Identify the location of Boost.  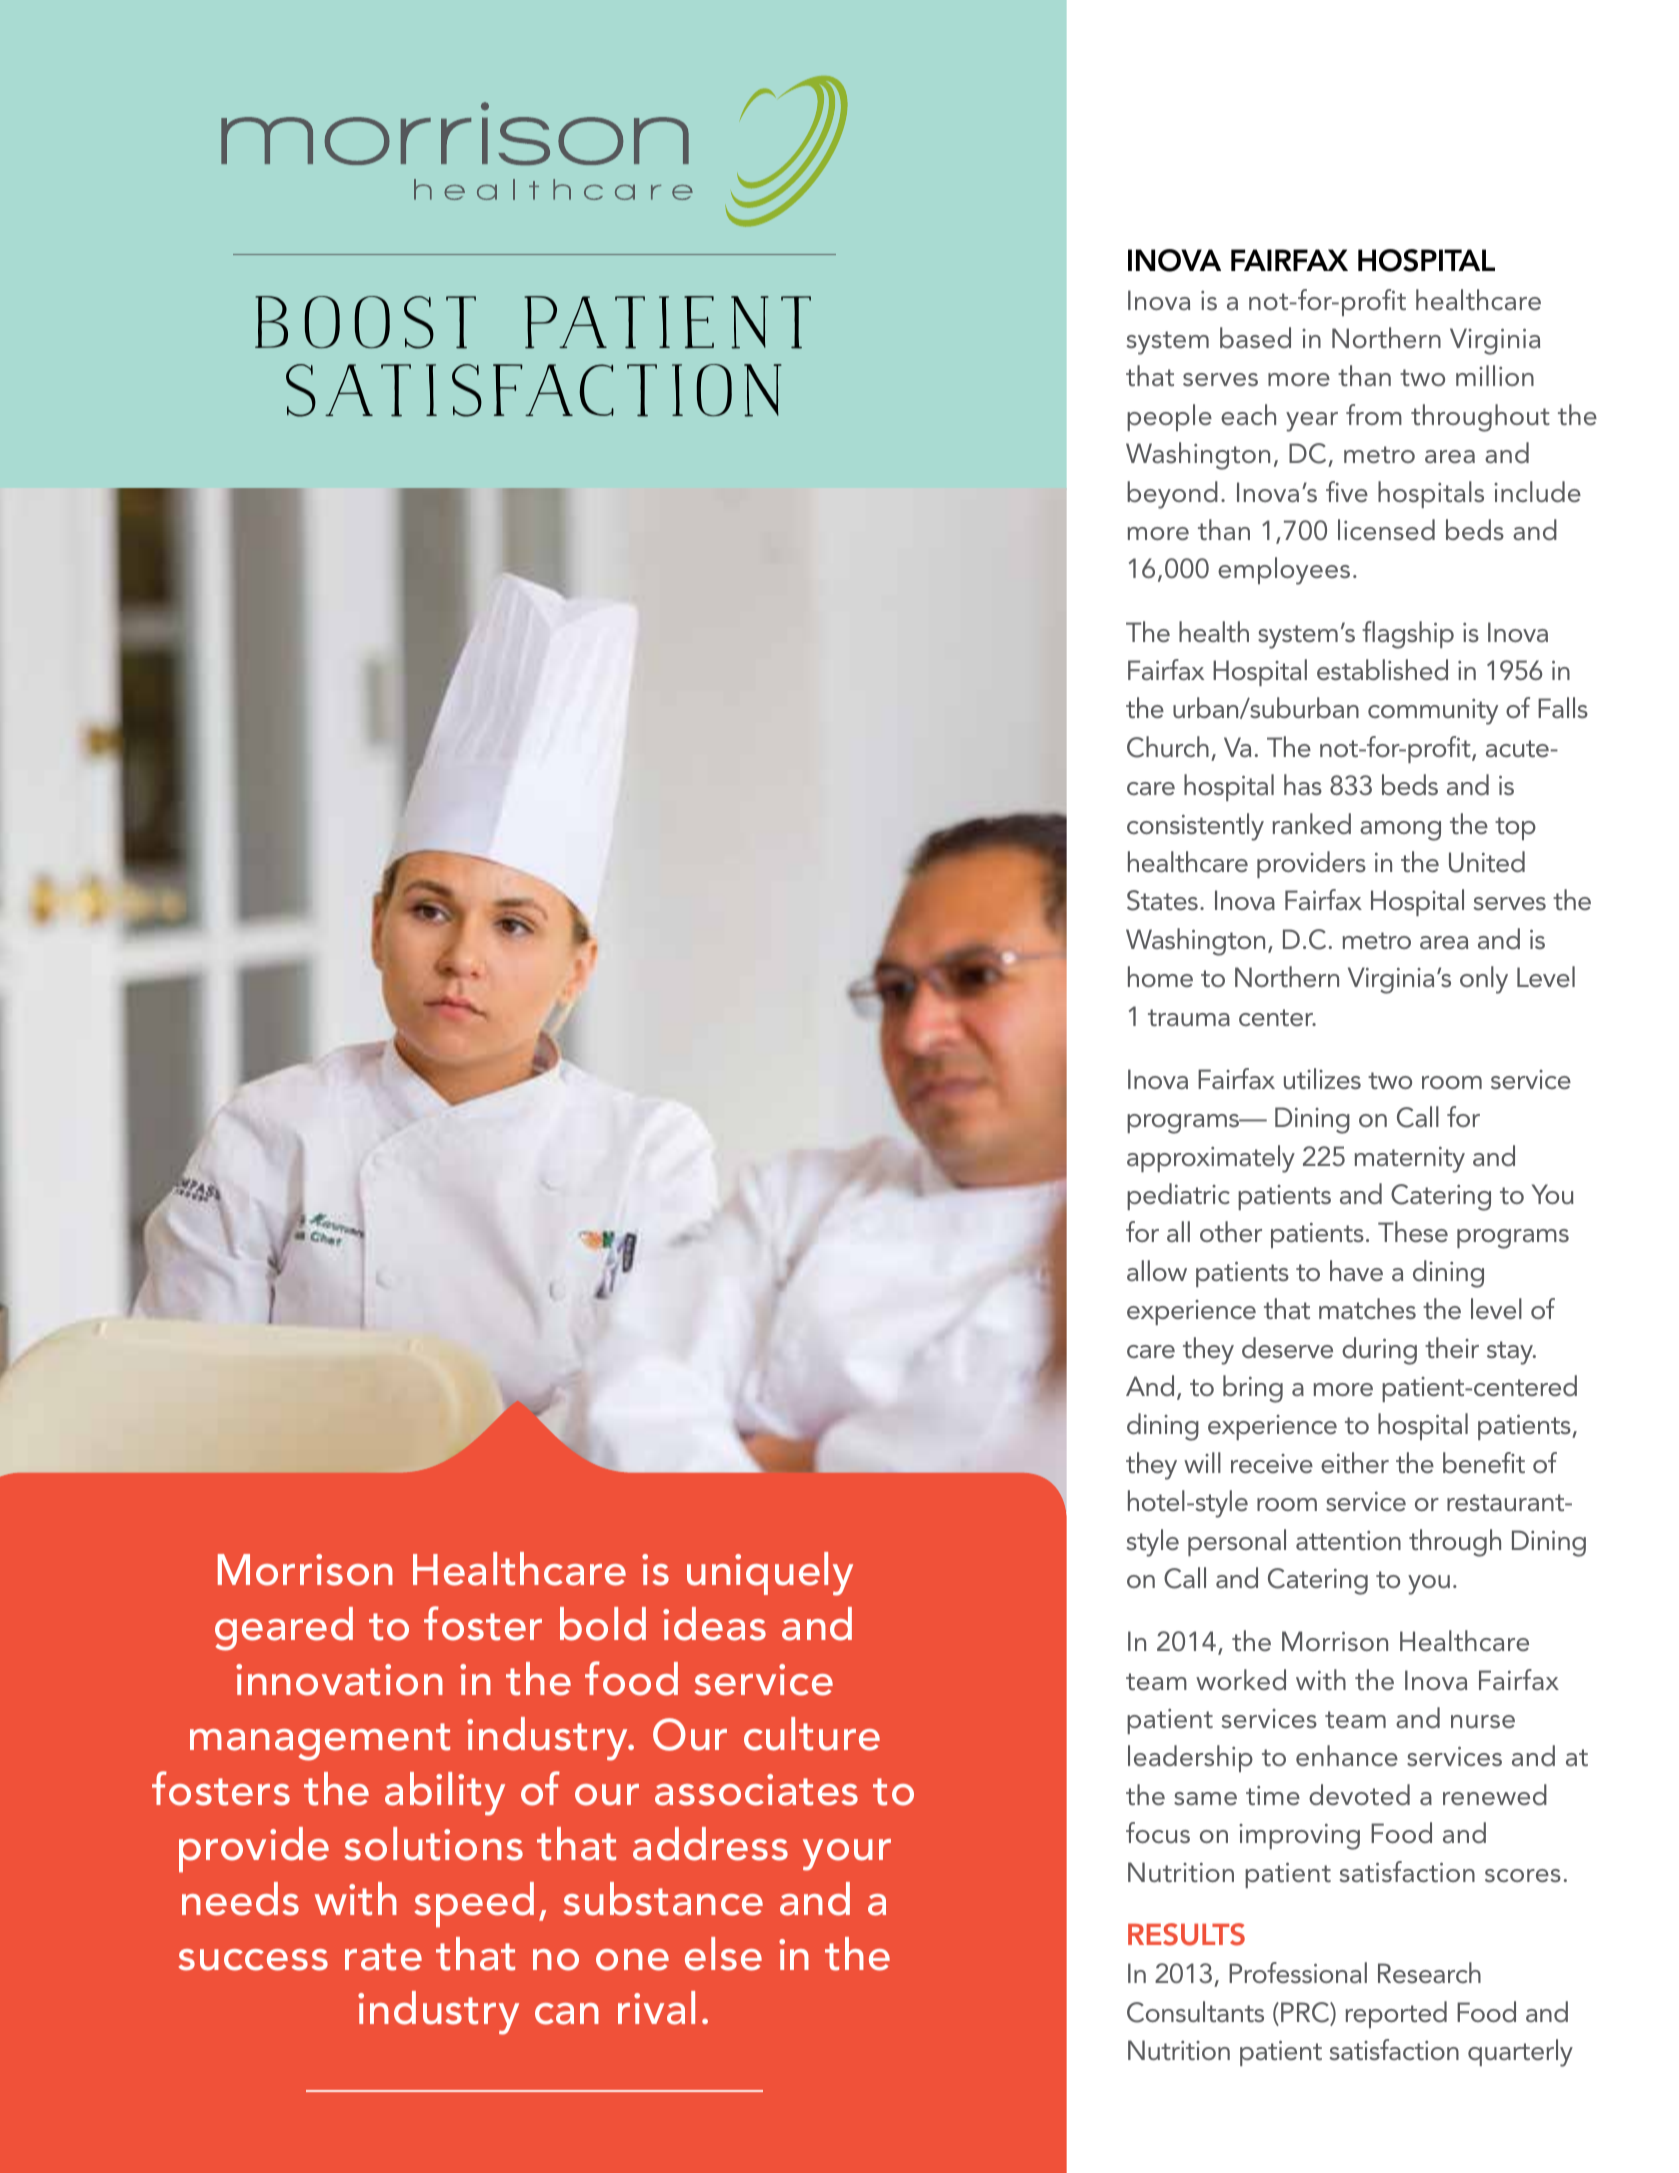
(365, 322).
